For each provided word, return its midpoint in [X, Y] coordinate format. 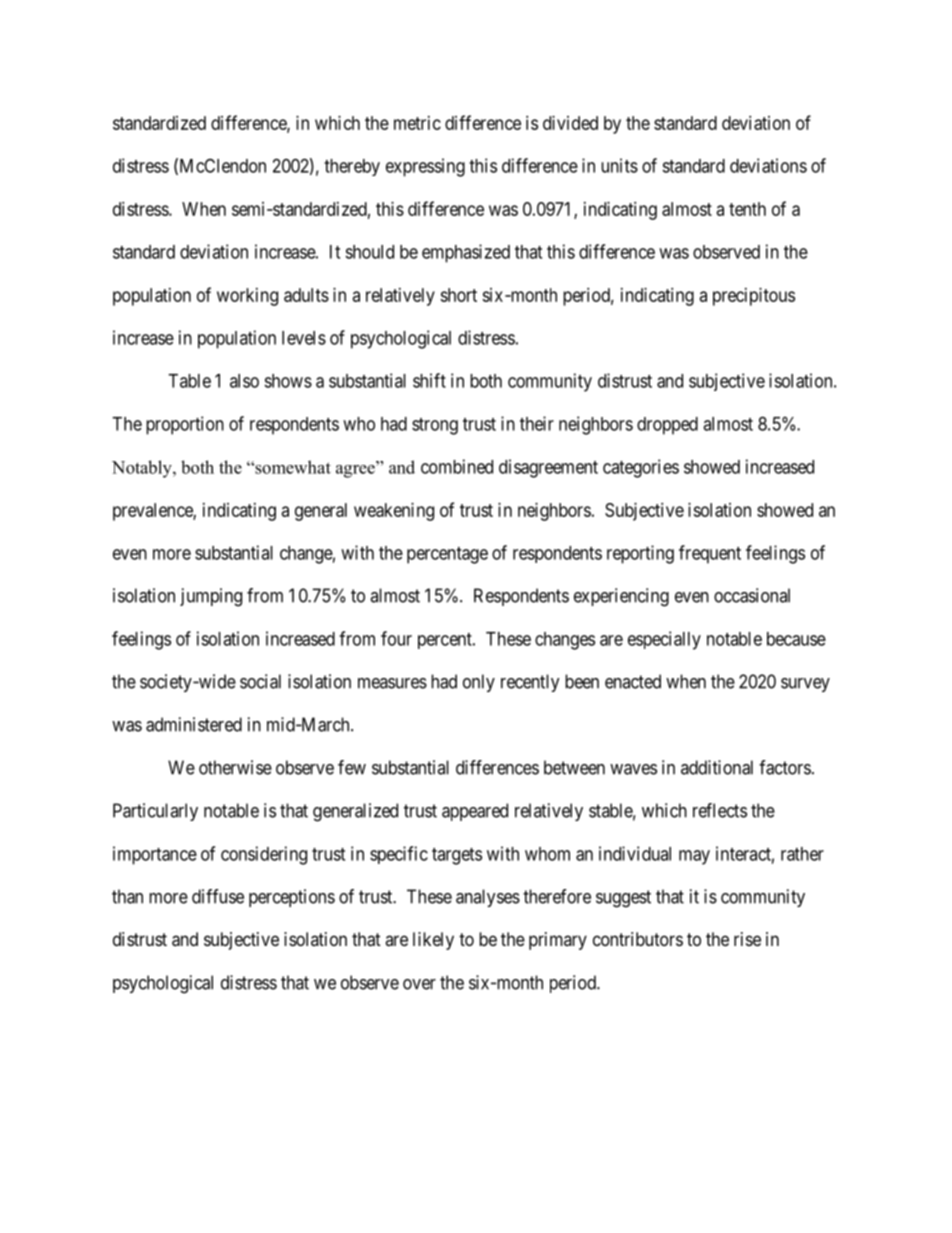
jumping [211, 597]
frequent [710, 554]
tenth [747, 209]
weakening [394, 512]
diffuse [218, 896]
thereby [352, 167]
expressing [425, 167]
